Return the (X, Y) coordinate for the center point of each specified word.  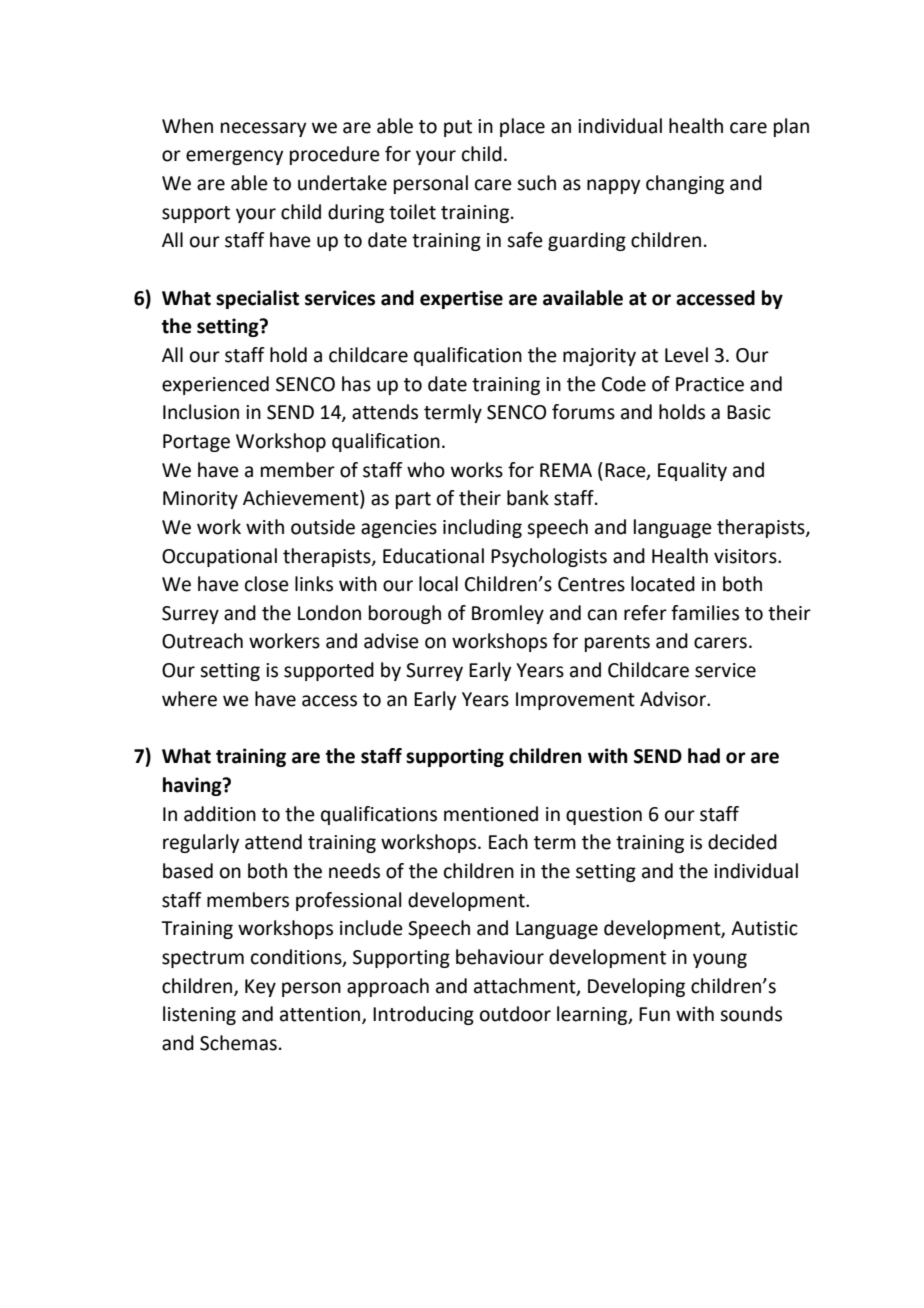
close (267, 584)
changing (685, 184)
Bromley (508, 614)
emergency (234, 157)
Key (260, 988)
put (458, 128)
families (705, 613)
